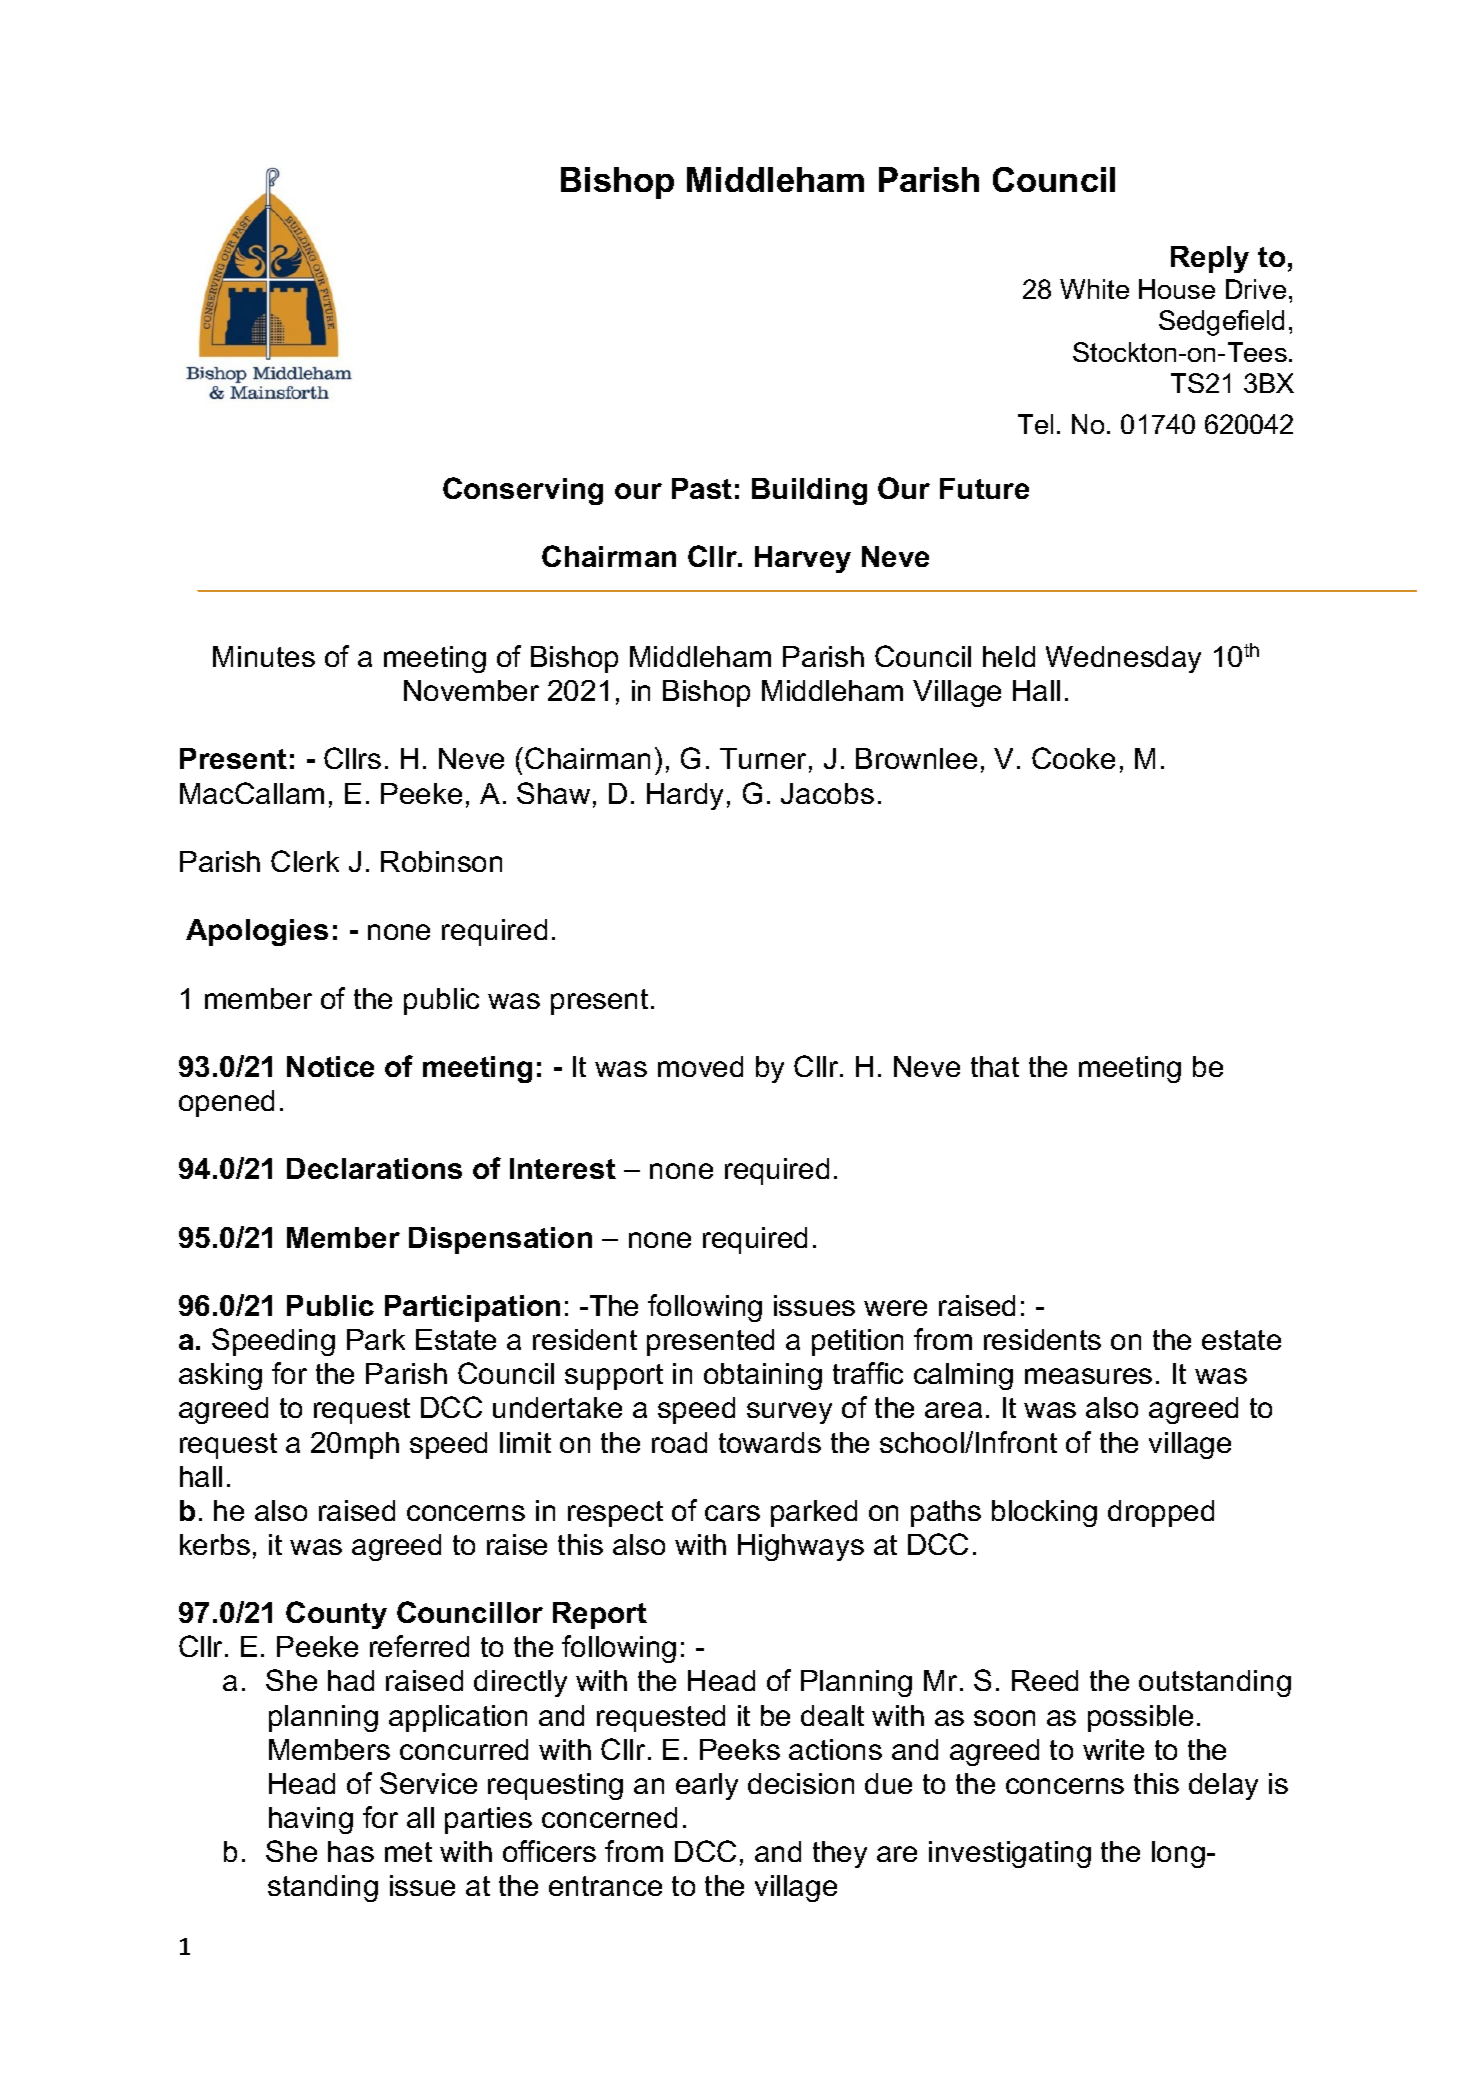 The height and width of the document is (2084, 1473). I want to click on moved, so click(700, 1066).
